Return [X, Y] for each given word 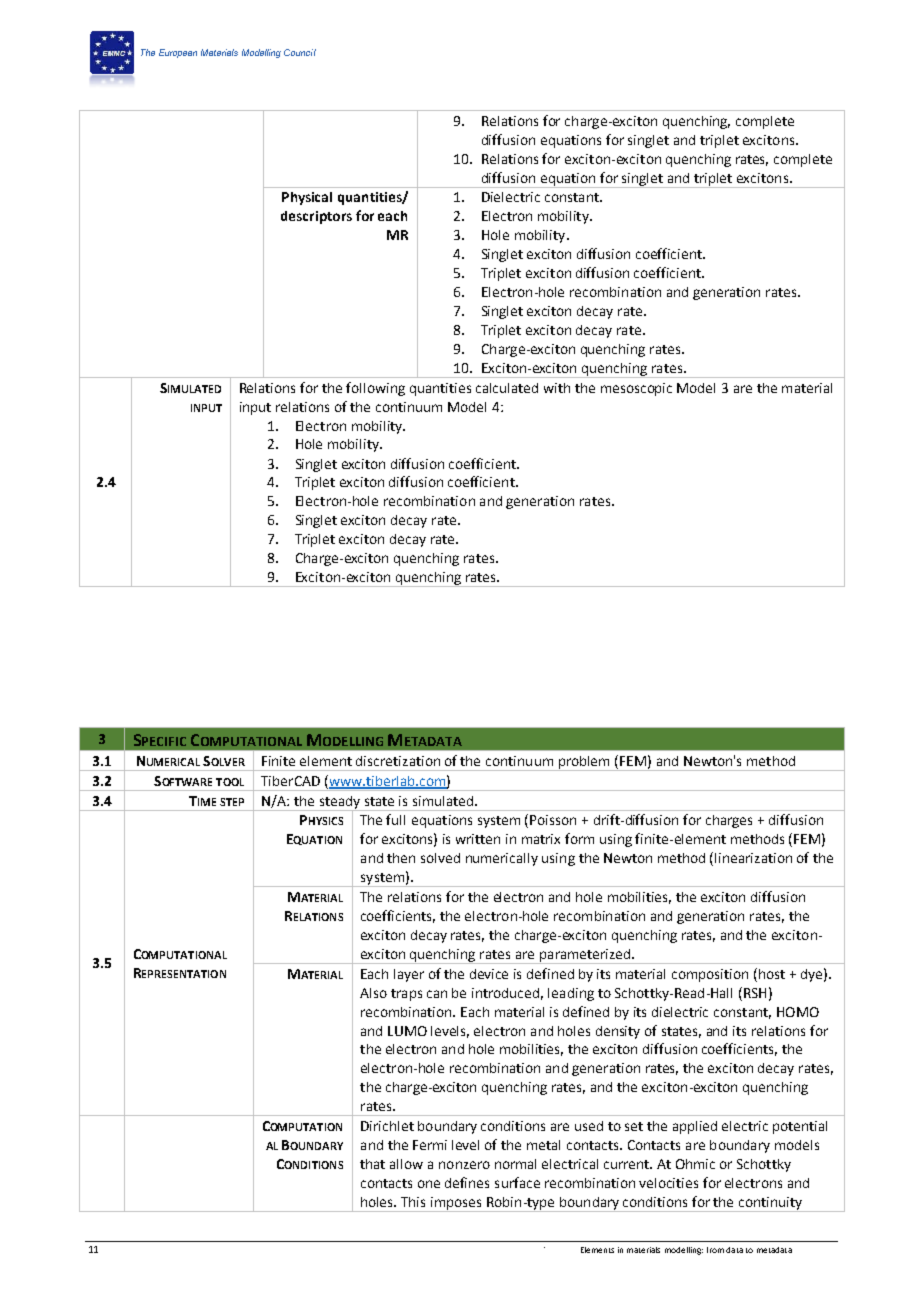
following [375, 389]
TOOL [230, 782]
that [372, 1164]
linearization [753, 858]
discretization [398, 761]
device [489, 974]
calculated [507, 388]
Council [300, 52]
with [557, 388]
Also [373, 993]
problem [584, 763]
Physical [307, 198]
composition [710, 975]
